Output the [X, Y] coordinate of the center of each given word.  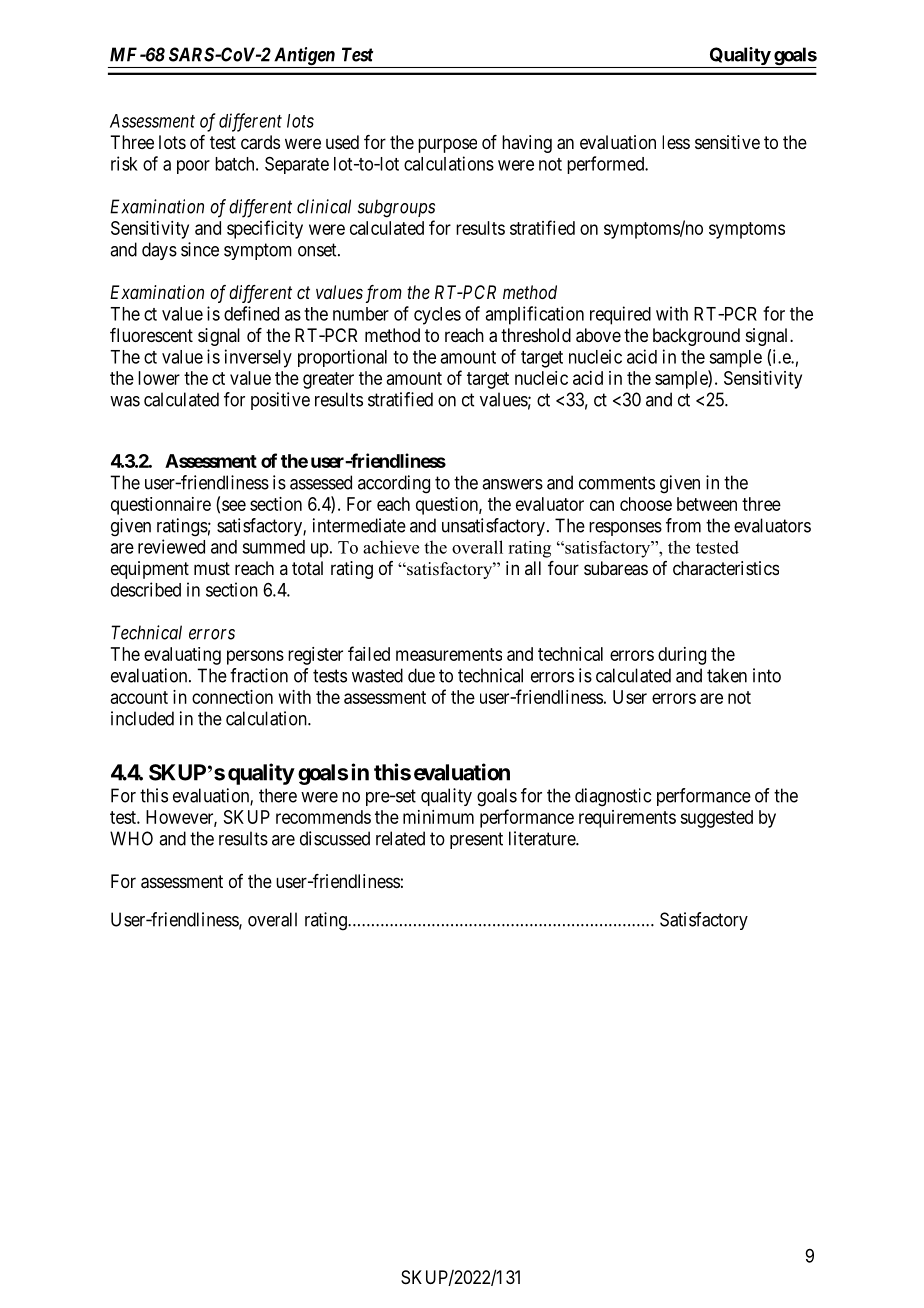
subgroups [396, 208]
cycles [437, 316]
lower [159, 378]
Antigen [304, 57]
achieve [391, 547]
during [682, 656]
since [200, 249]
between [707, 504]
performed [607, 165]
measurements [449, 654]
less [676, 142]
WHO [131, 838]
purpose [447, 145]
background [696, 337]
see [234, 505]
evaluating [182, 656]
